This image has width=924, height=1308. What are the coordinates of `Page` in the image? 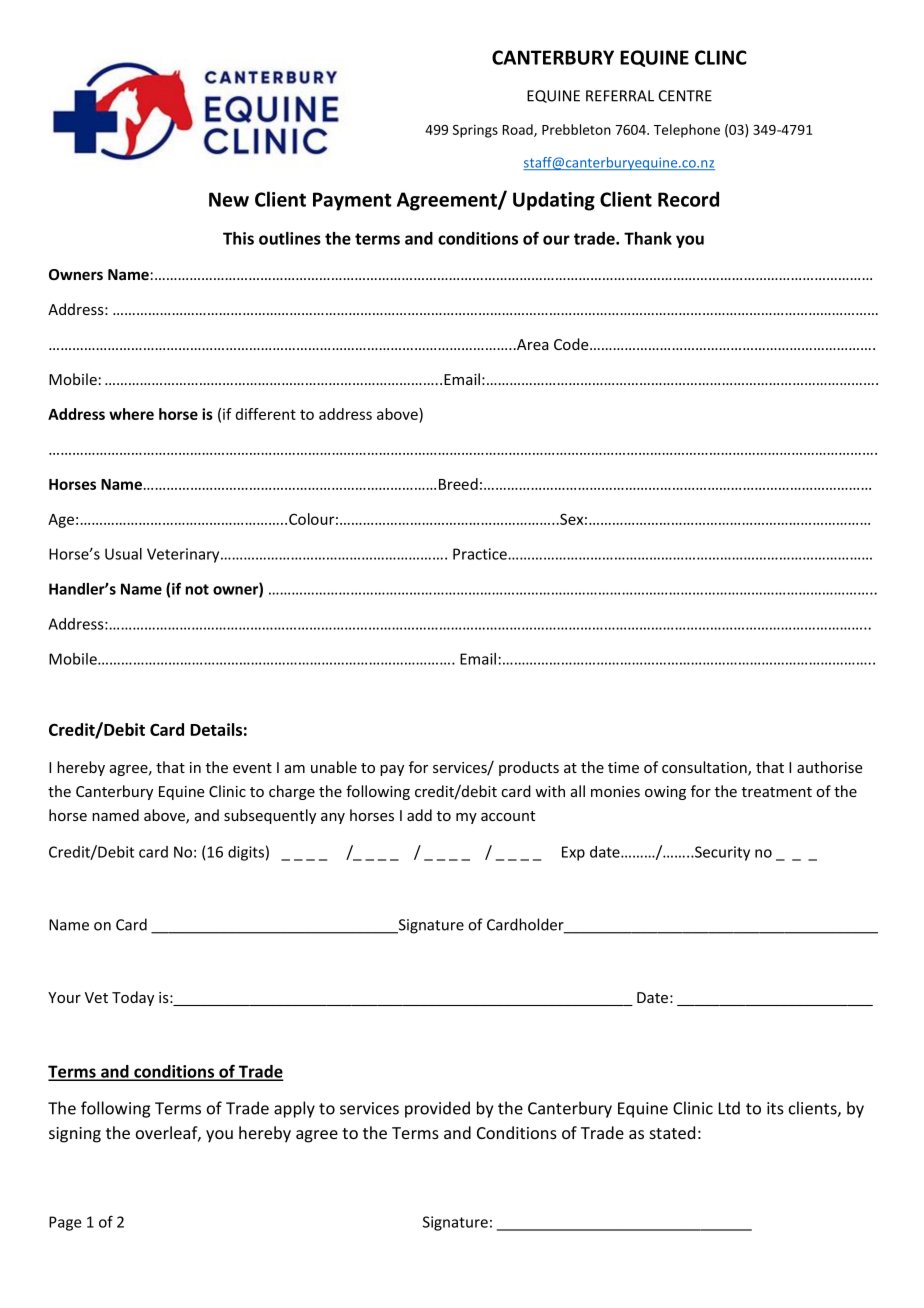 It's located at (65, 1223).
